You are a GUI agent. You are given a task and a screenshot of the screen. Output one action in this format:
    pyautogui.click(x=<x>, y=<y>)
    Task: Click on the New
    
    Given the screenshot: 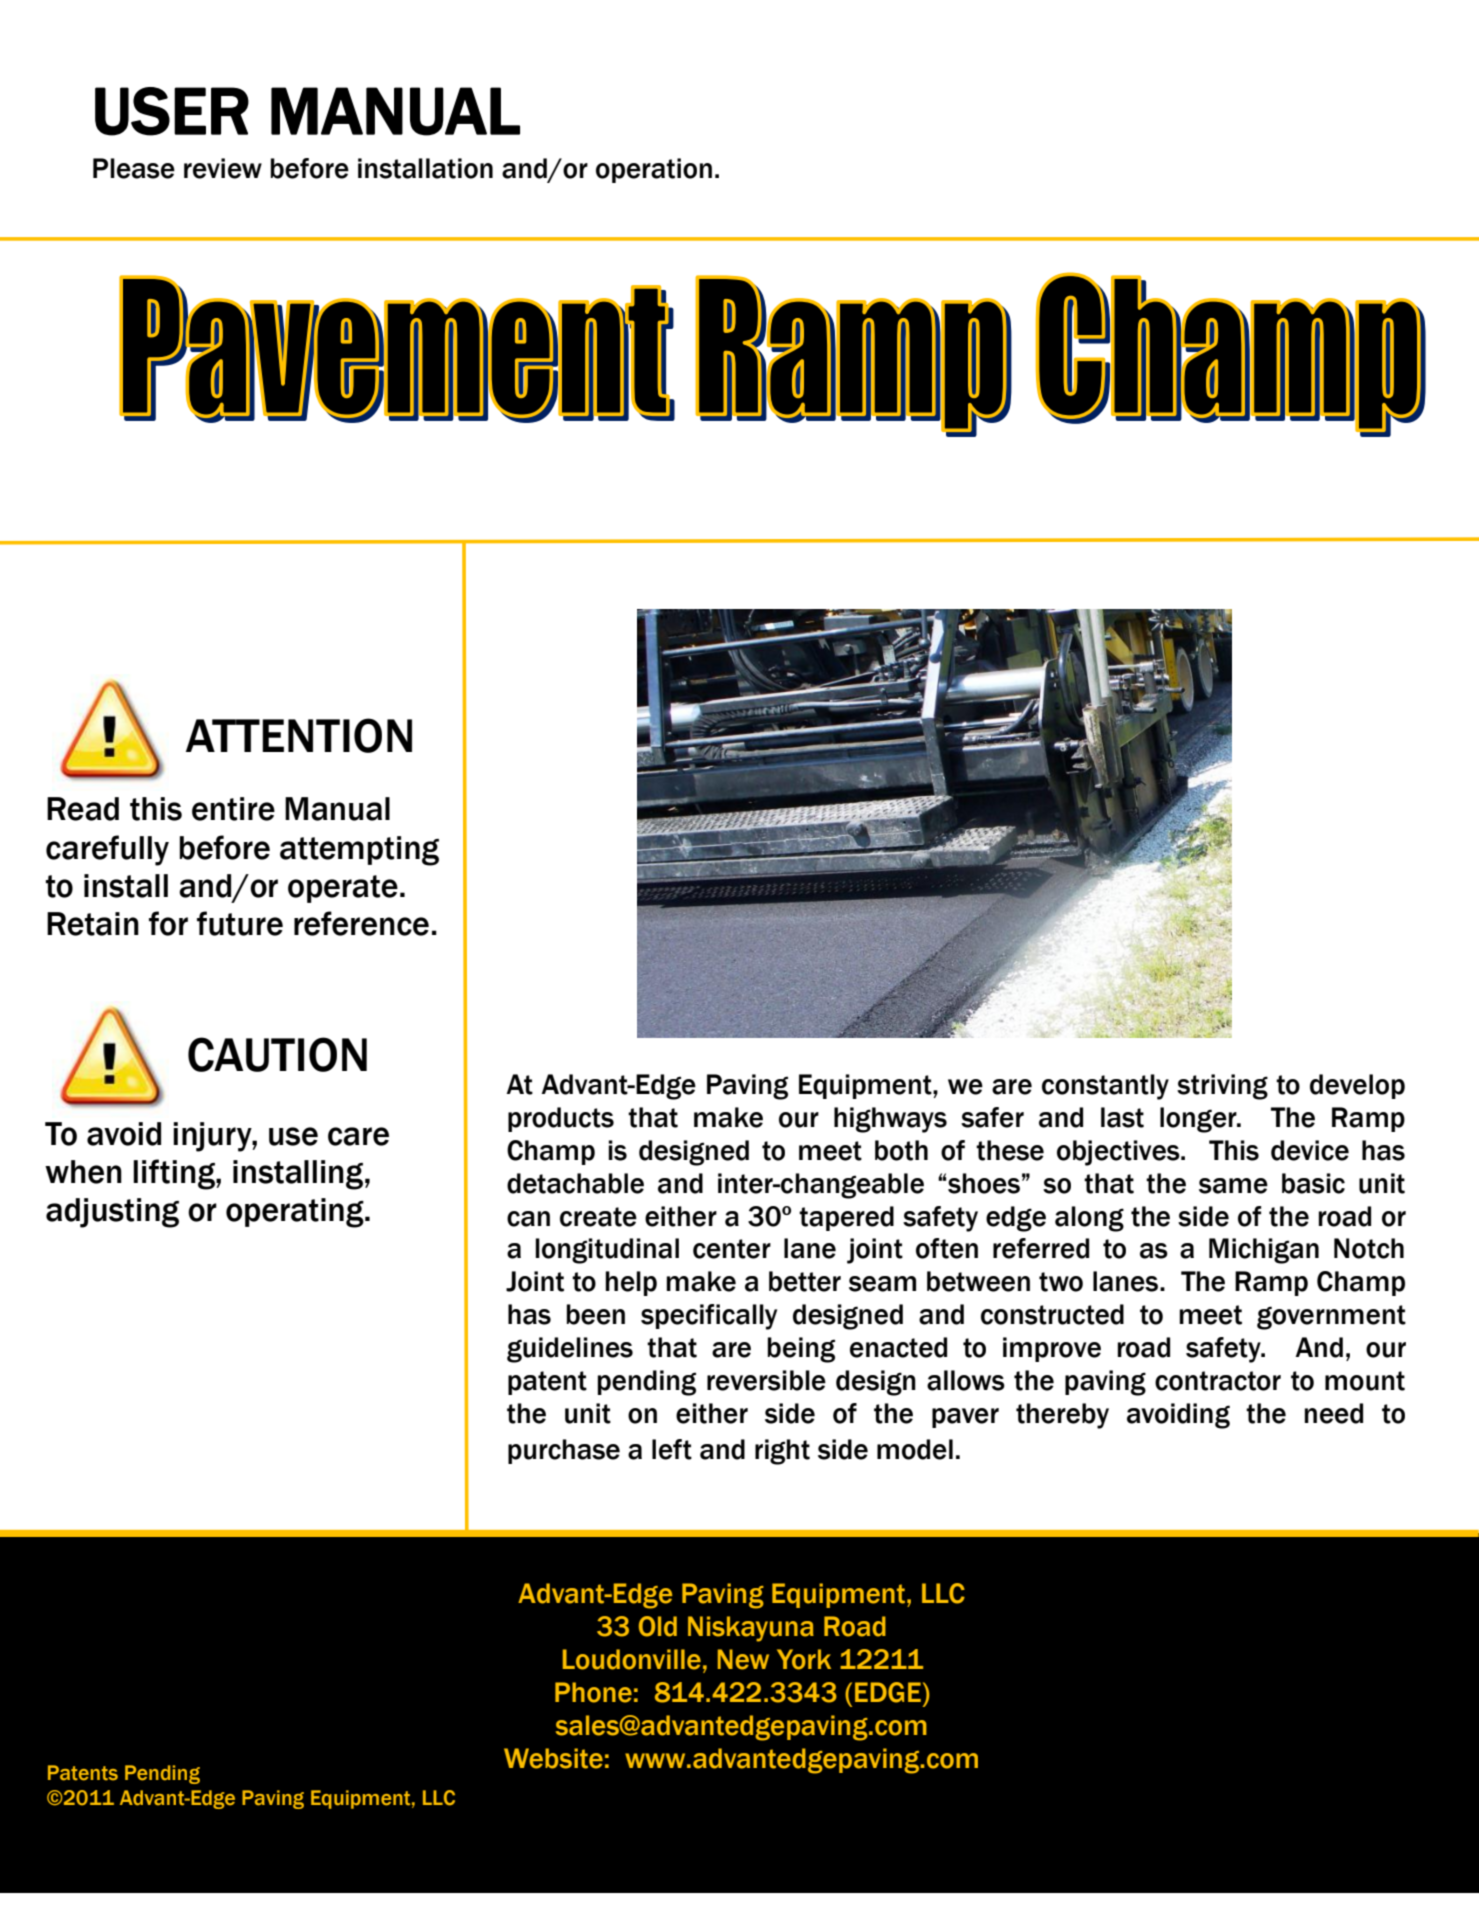 What is the action you would take?
    pyautogui.click(x=743, y=1659)
